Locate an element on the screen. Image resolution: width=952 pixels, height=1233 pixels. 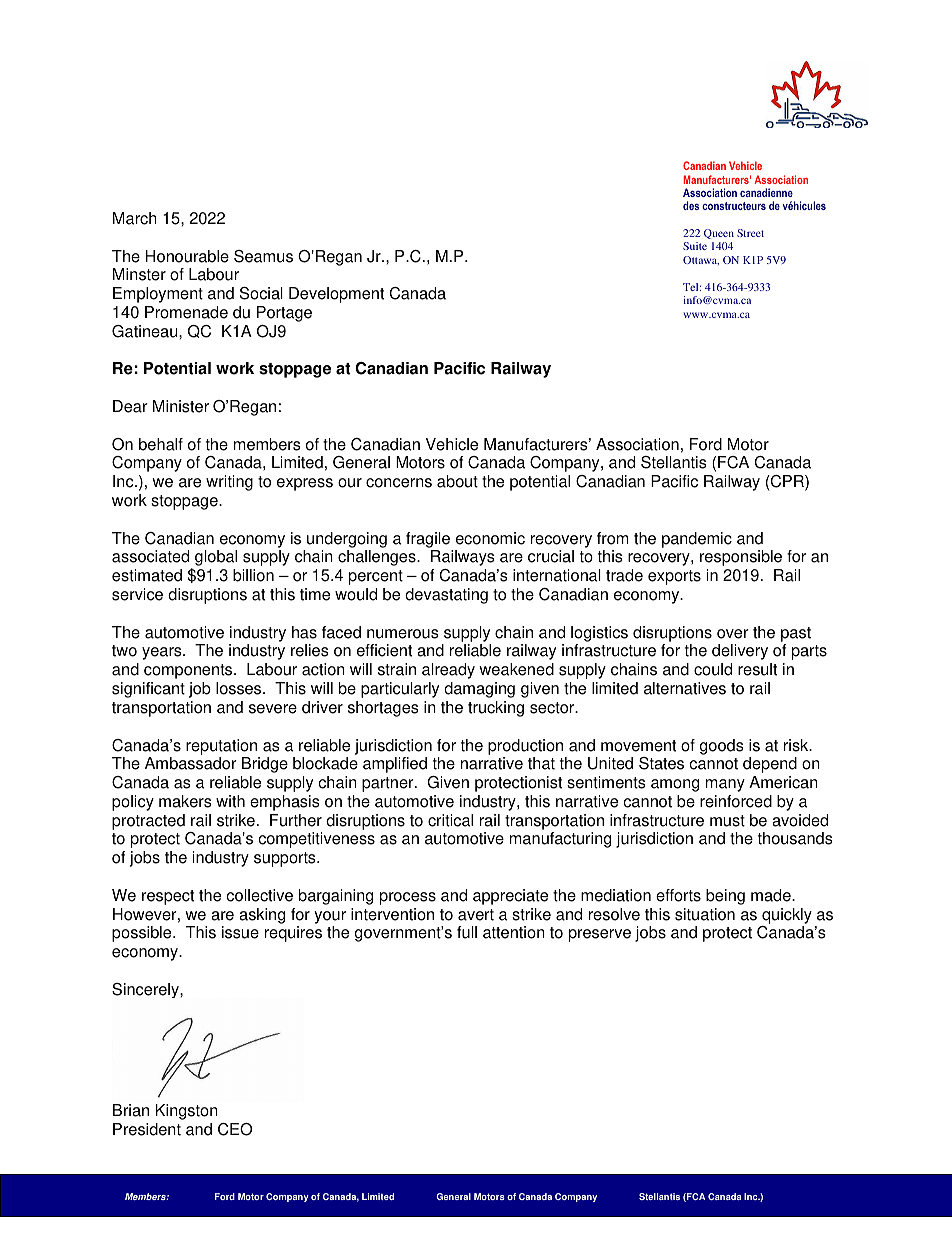
must is located at coordinates (727, 821).
